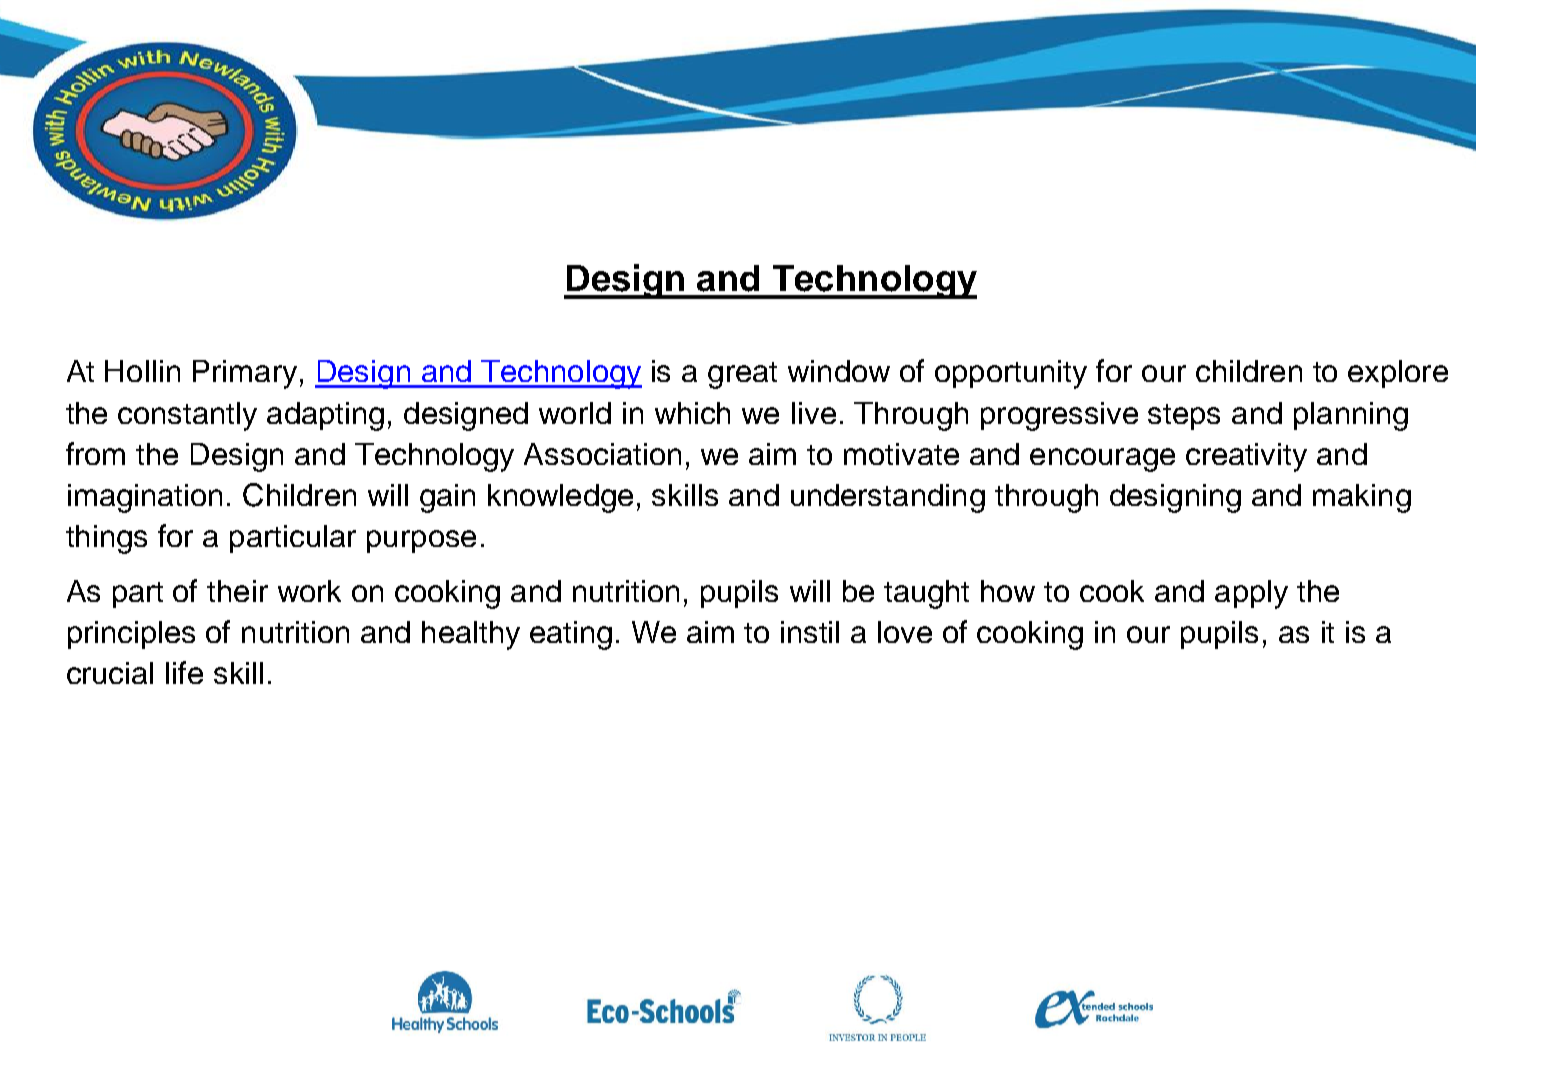 Image resolution: width=1541 pixels, height=1089 pixels. I want to click on making, so click(1362, 498).
